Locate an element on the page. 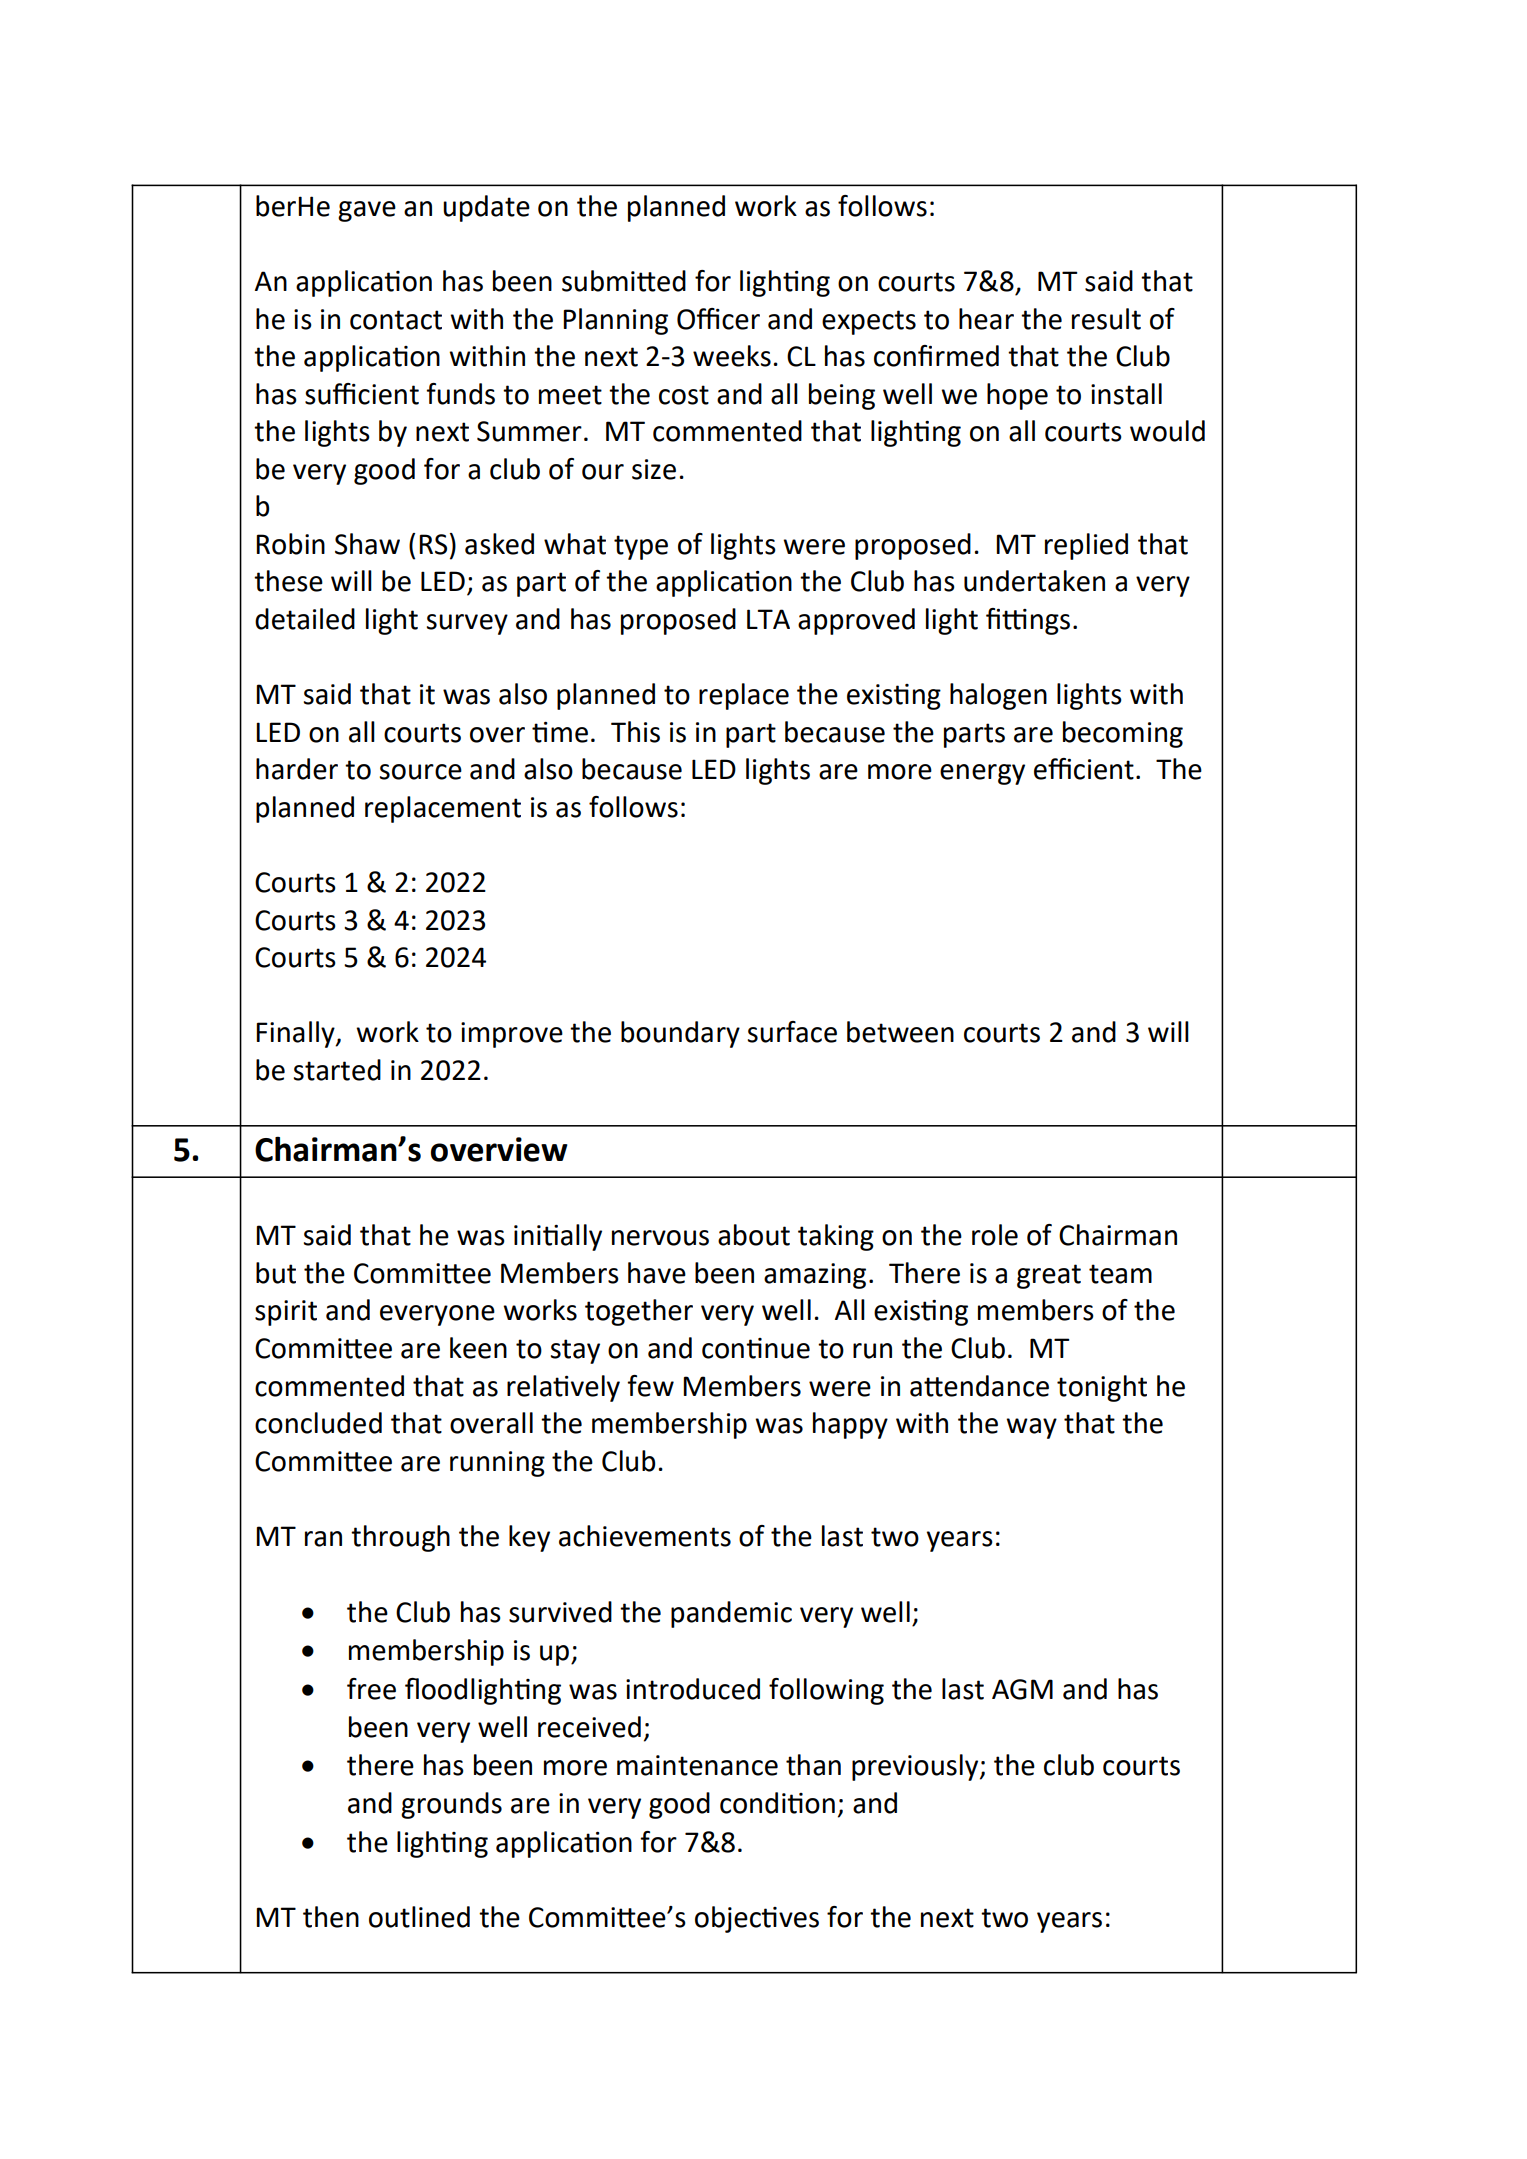  started is located at coordinates (337, 1070).
